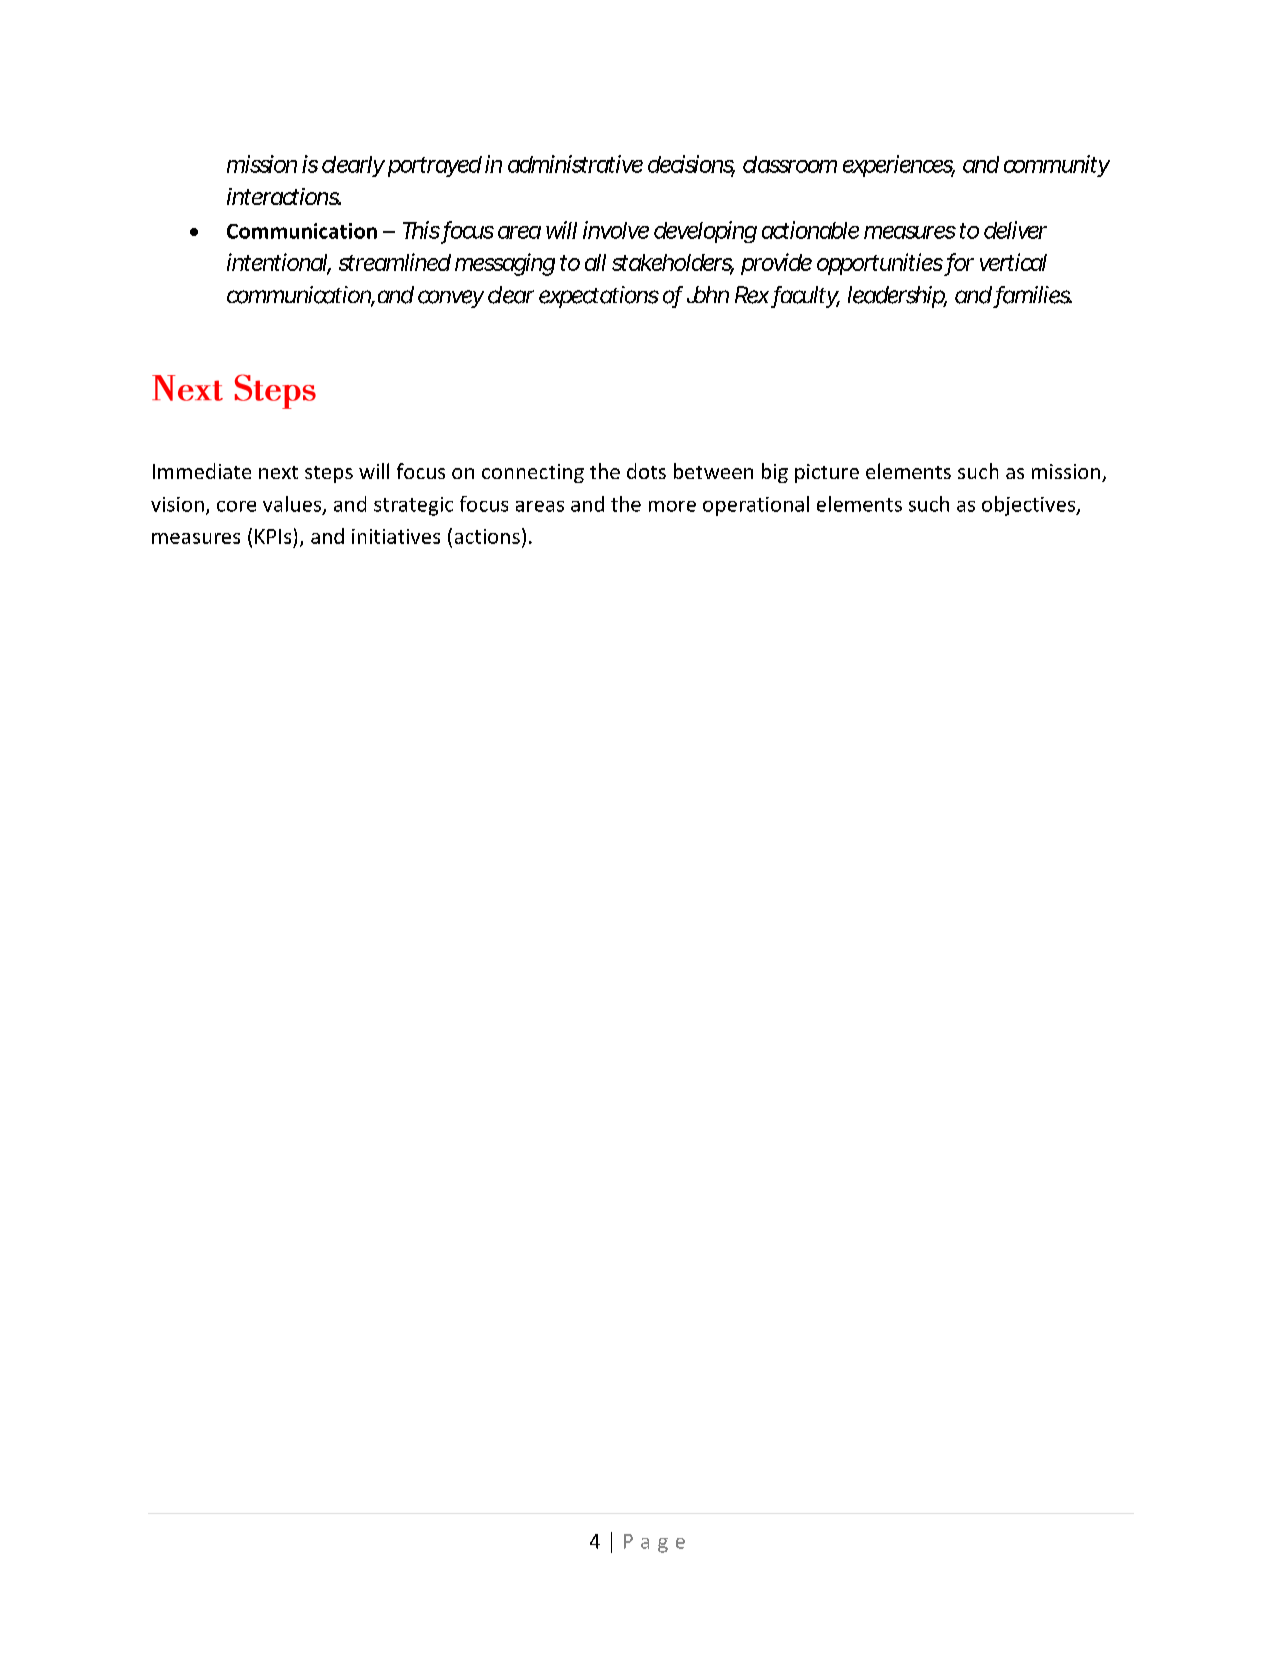  I want to click on portrayed, so click(435, 166).
